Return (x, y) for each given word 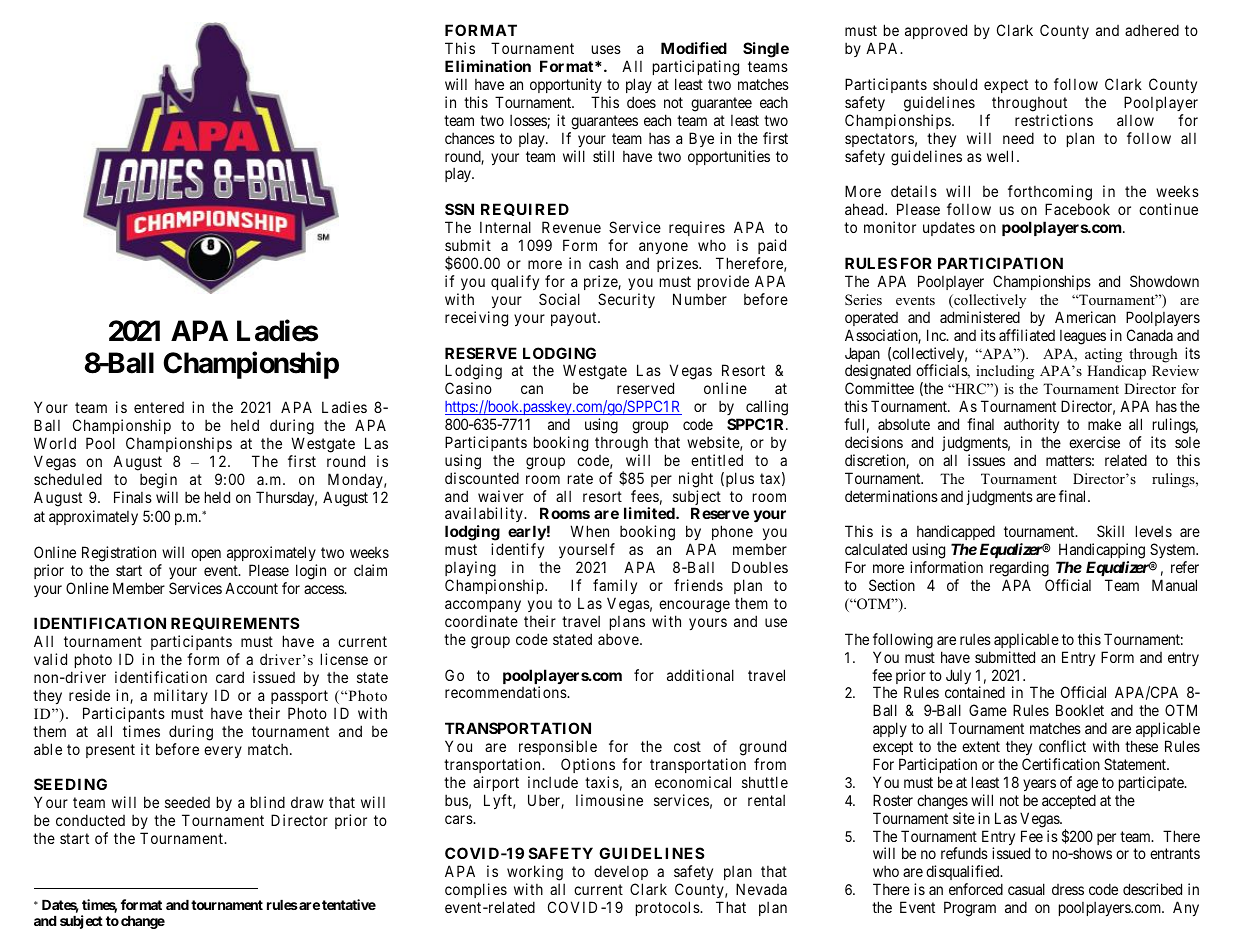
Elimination (488, 66)
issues (986, 460)
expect (1006, 86)
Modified (694, 48)
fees (645, 496)
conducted (90, 820)
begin (158, 481)
